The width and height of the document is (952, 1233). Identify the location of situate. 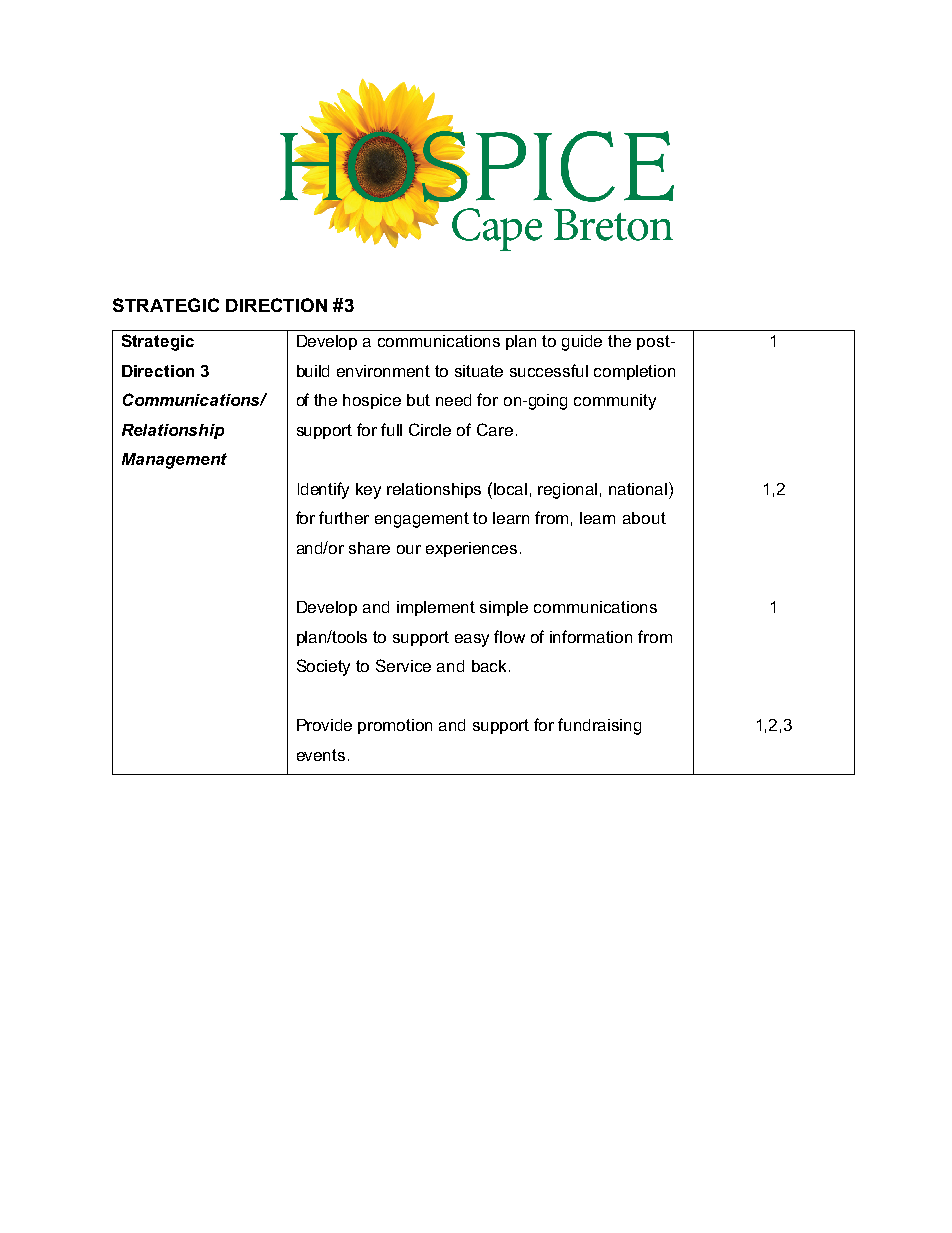
(479, 371).
